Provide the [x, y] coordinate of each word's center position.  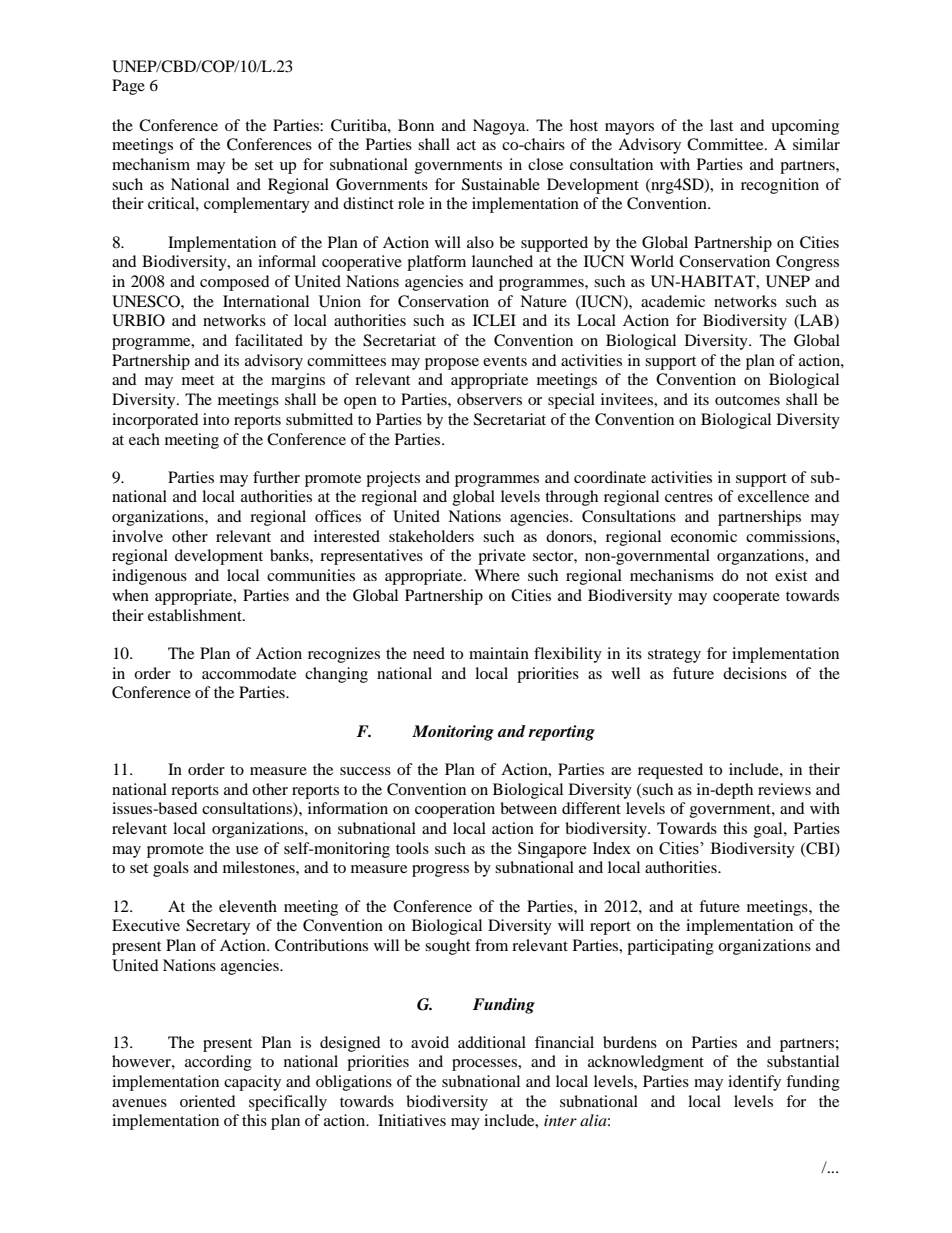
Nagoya [500, 127]
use [247, 850]
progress [440, 871]
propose [452, 364]
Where [497, 575]
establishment [196, 615]
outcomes [747, 400]
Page [128, 87]
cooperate [746, 598]
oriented [208, 1101]
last [721, 125]
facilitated [269, 340]
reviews [784, 789]
